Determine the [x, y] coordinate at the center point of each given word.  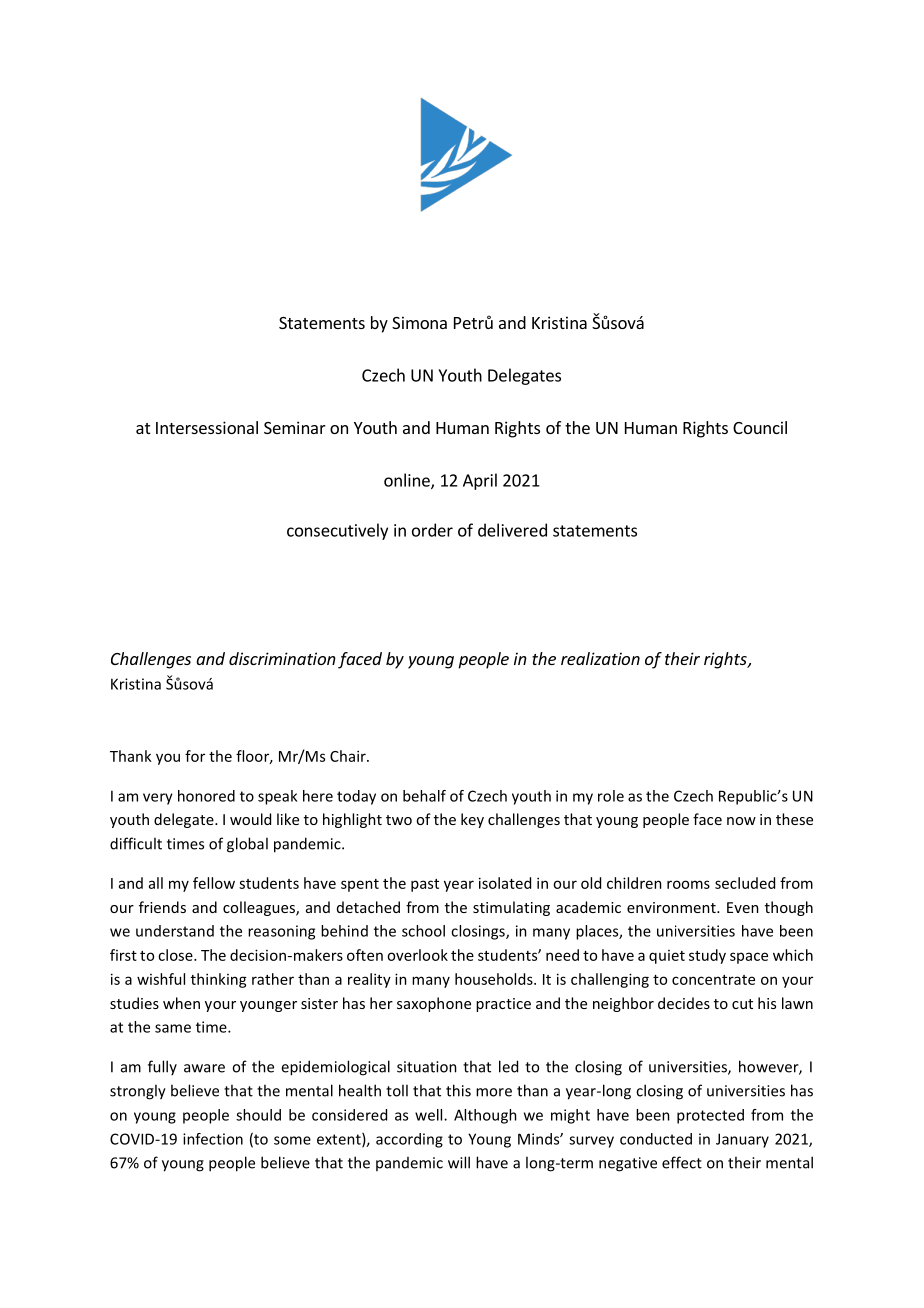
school [423, 931]
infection [213, 1139]
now [741, 821]
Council [760, 427]
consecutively [337, 531]
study [707, 956]
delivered [512, 530]
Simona [419, 322]
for [195, 756]
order [432, 530]
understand [175, 931]
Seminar [295, 427]
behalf [424, 796]
